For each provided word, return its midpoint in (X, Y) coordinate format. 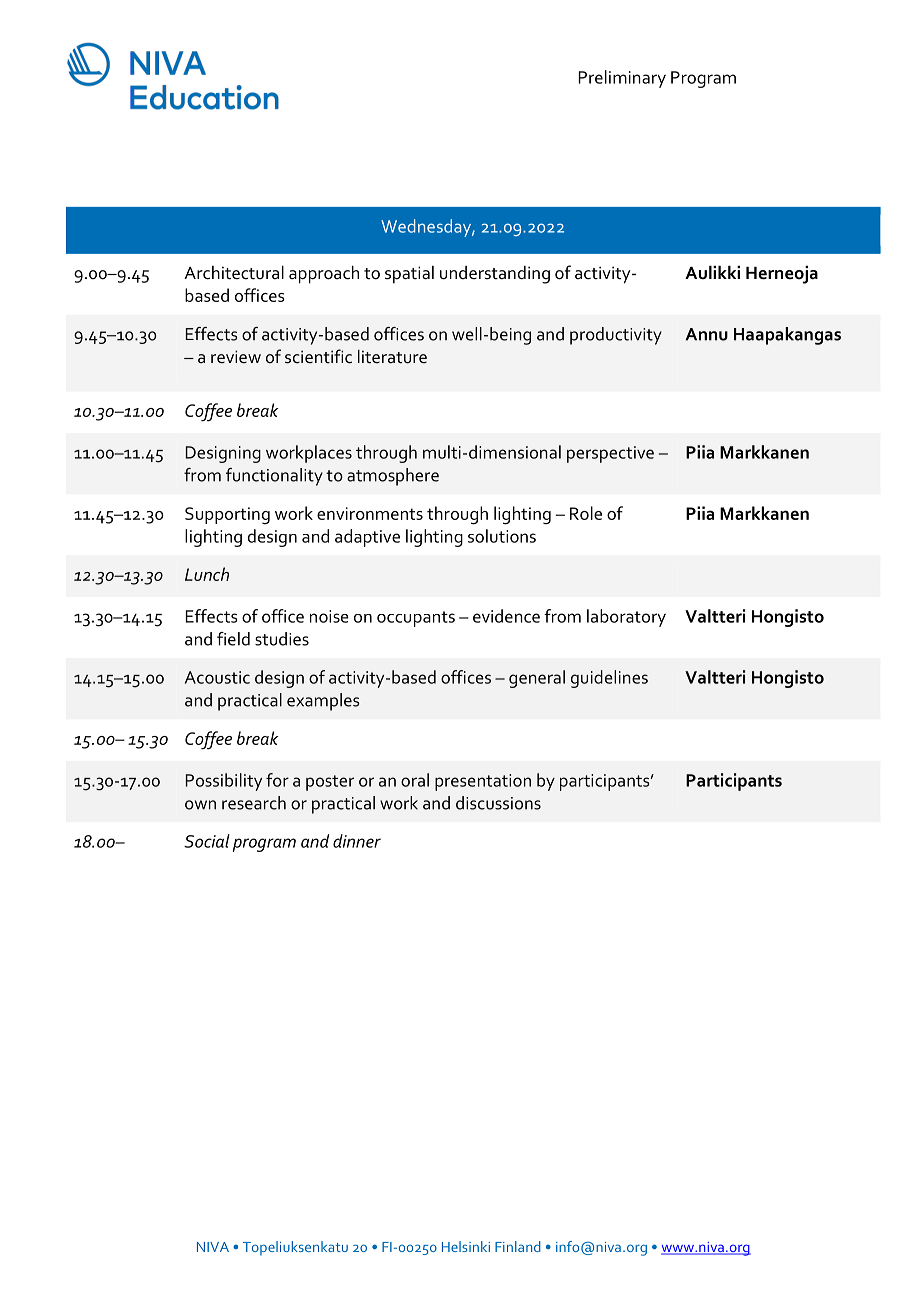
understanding (495, 275)
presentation (483, 782)
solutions (502, 536)
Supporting (227, 515)
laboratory (626, 618)
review (236, 356)
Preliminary (622, 79)
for (277, 780)
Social (207, 841)
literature (392, 357)
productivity (616, 336)
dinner (357, 841)
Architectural (234, 273)
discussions (498, 803)
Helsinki (466, 1246)
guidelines (609, 679)
